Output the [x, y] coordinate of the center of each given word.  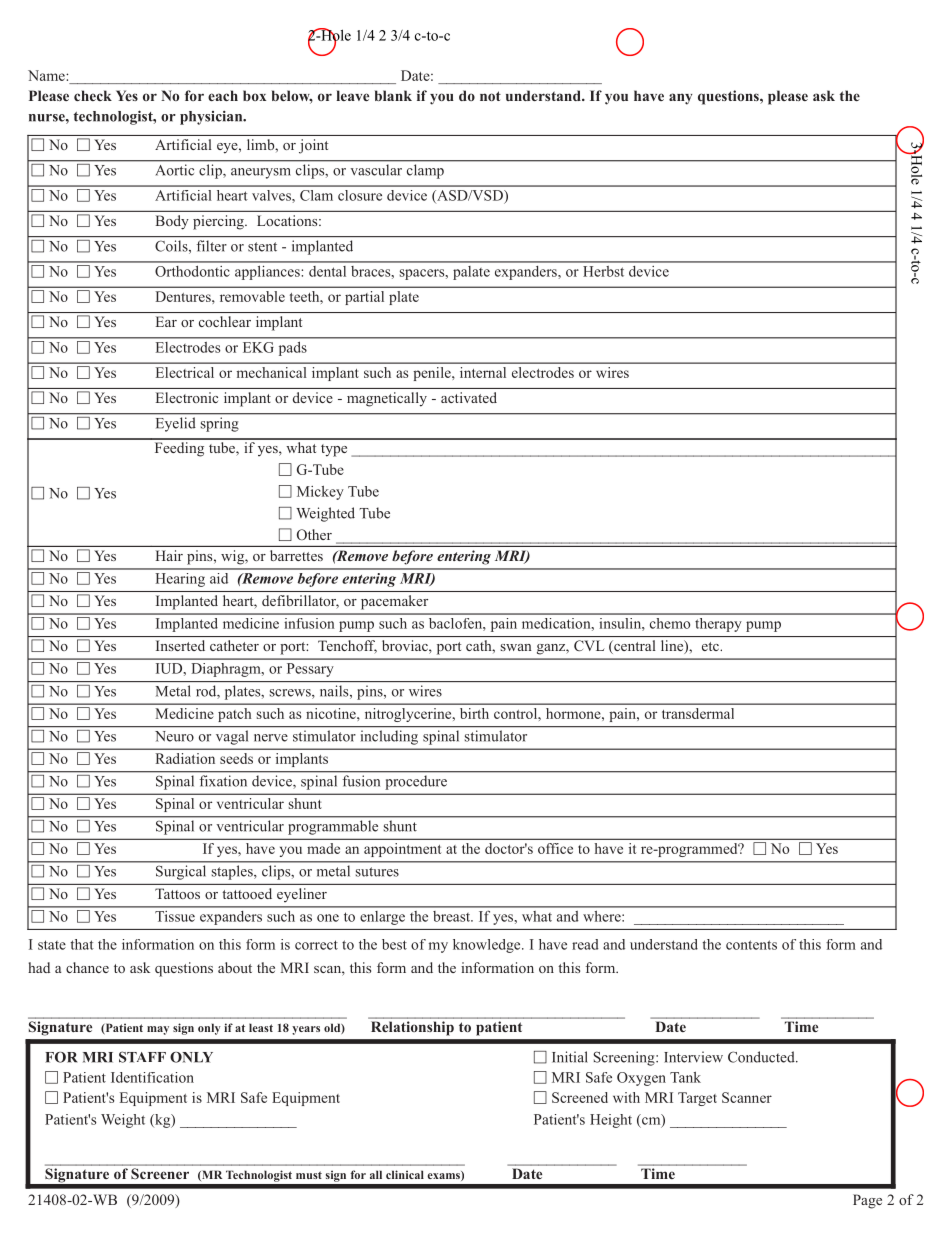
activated [469, 397]
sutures [377, 872]
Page [867, 1201]
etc [711, 646]
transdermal [698, 713]
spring [219, 424]
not [490, 96]
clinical [405, 1174]
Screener [160, 1173]
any [680, 99]
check [93, 95]
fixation [223, 781]
